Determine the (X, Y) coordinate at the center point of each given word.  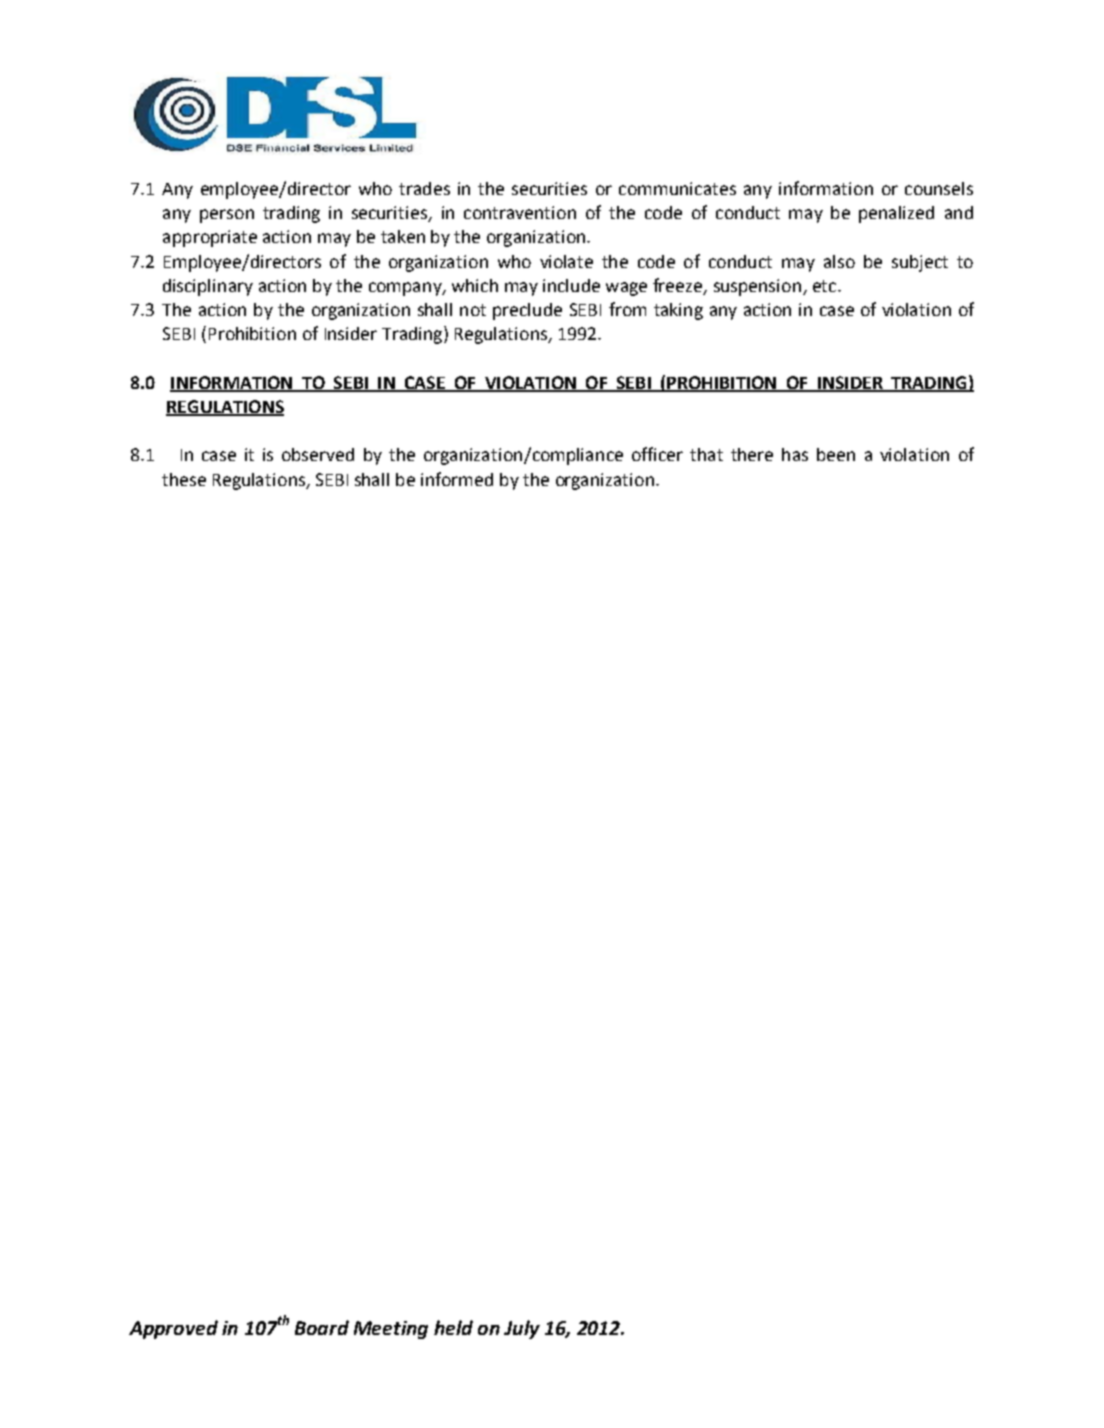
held (453, 1327)
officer (657, 454)
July (522, 1329)
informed (457, 479)
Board (322, 1327)
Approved (173, 1329)
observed (318, 454)
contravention (520, 212)
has (795, 454)
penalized (896, 214)
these (184, 479)
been (836, 454)
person (227, 216)
